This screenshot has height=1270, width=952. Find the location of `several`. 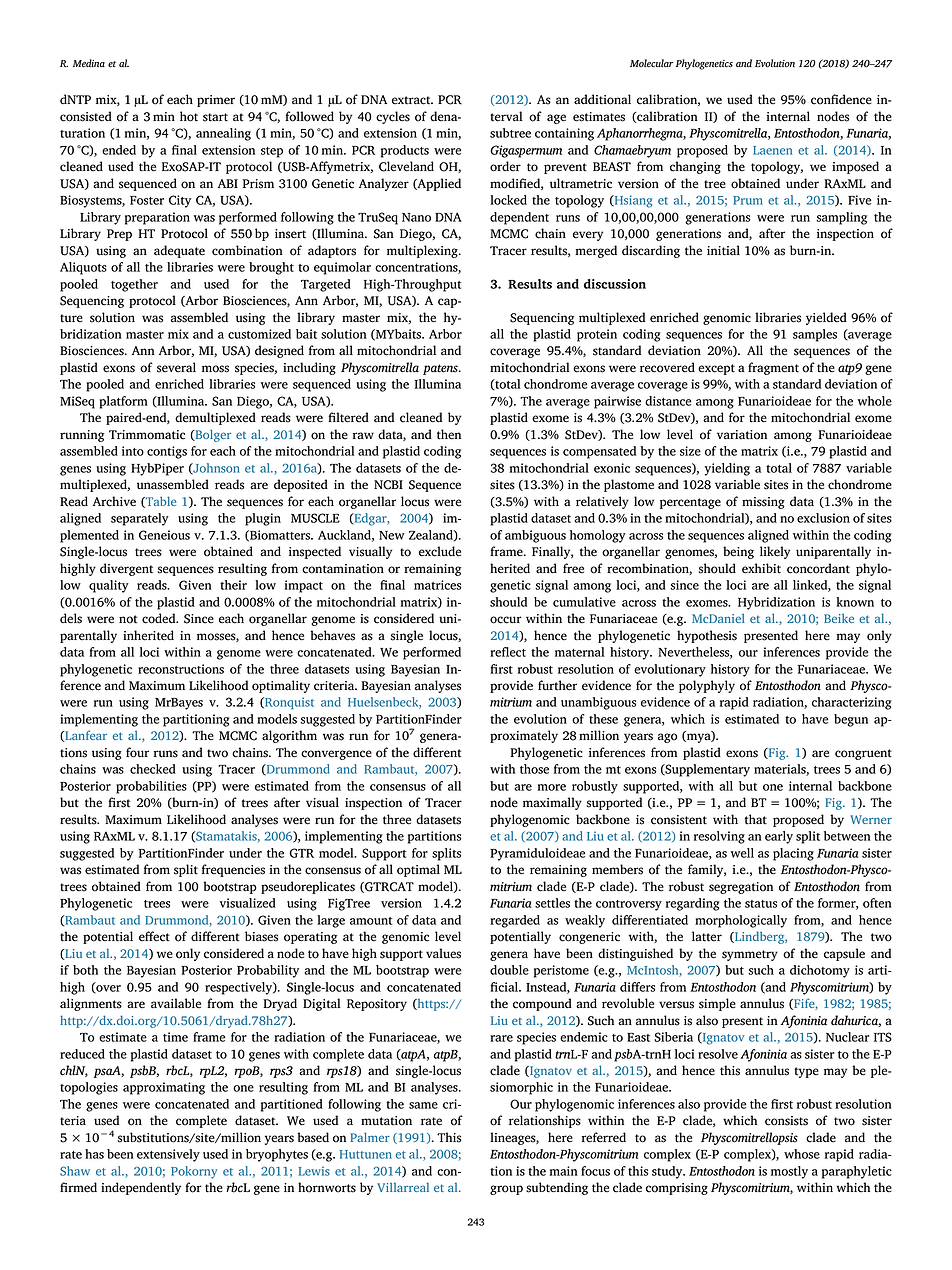

several is located at coordinates (176, 367).
